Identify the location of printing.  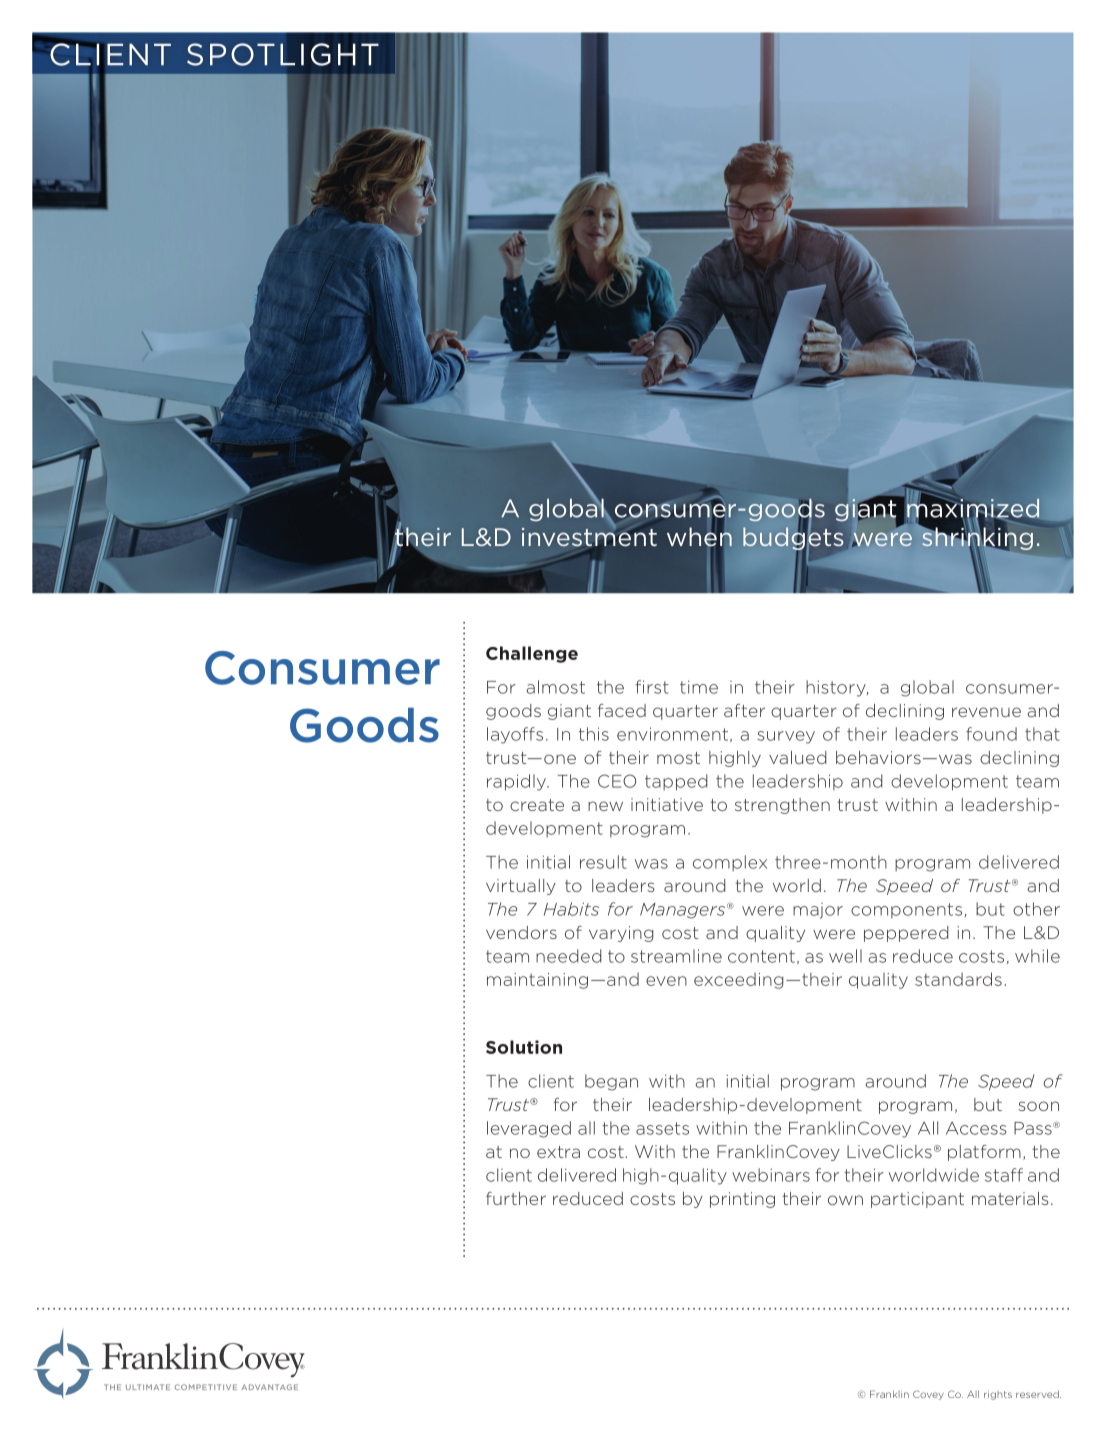
(742, 1200).
